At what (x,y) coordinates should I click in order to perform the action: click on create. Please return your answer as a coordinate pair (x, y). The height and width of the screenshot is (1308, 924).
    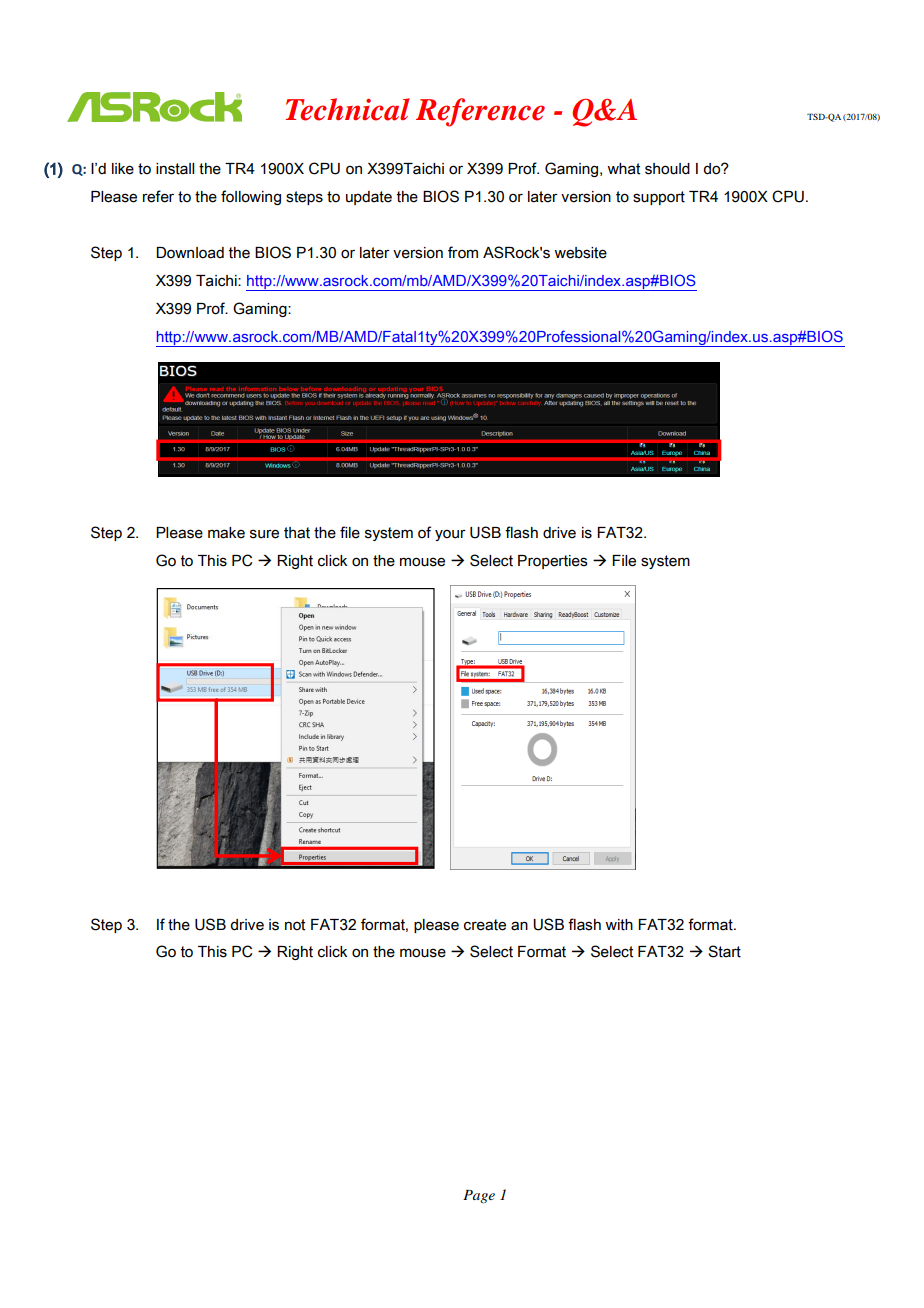
    Looking at the image, I should click on (485, 925).
